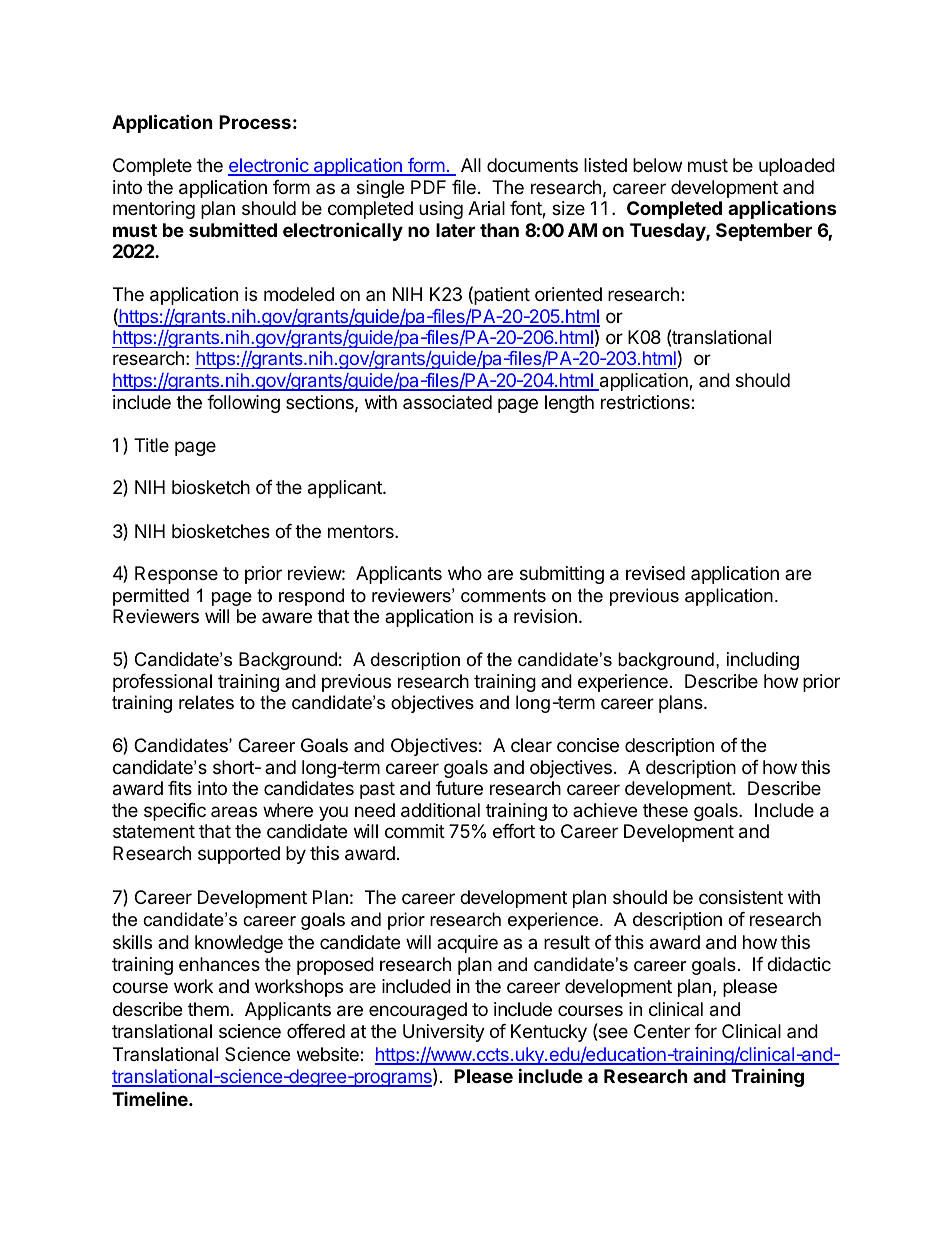 The width and height of the page is (952, 1233). What do you see at coordinates (428, 187) in the page?
I see `PDF` at bounding box center [428, 187].
